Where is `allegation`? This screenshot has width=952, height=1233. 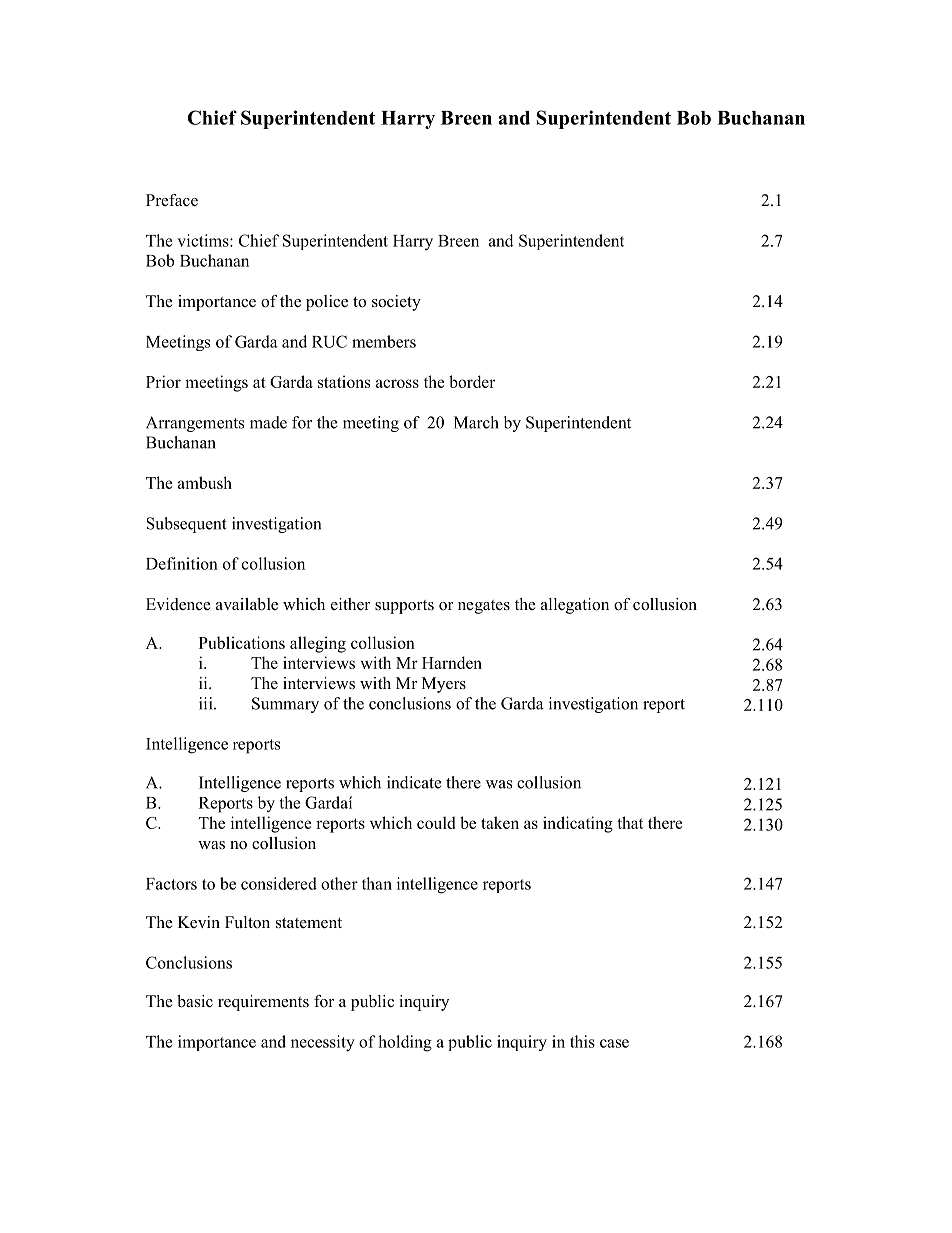
allegation is located at coordinates (575, 606).
